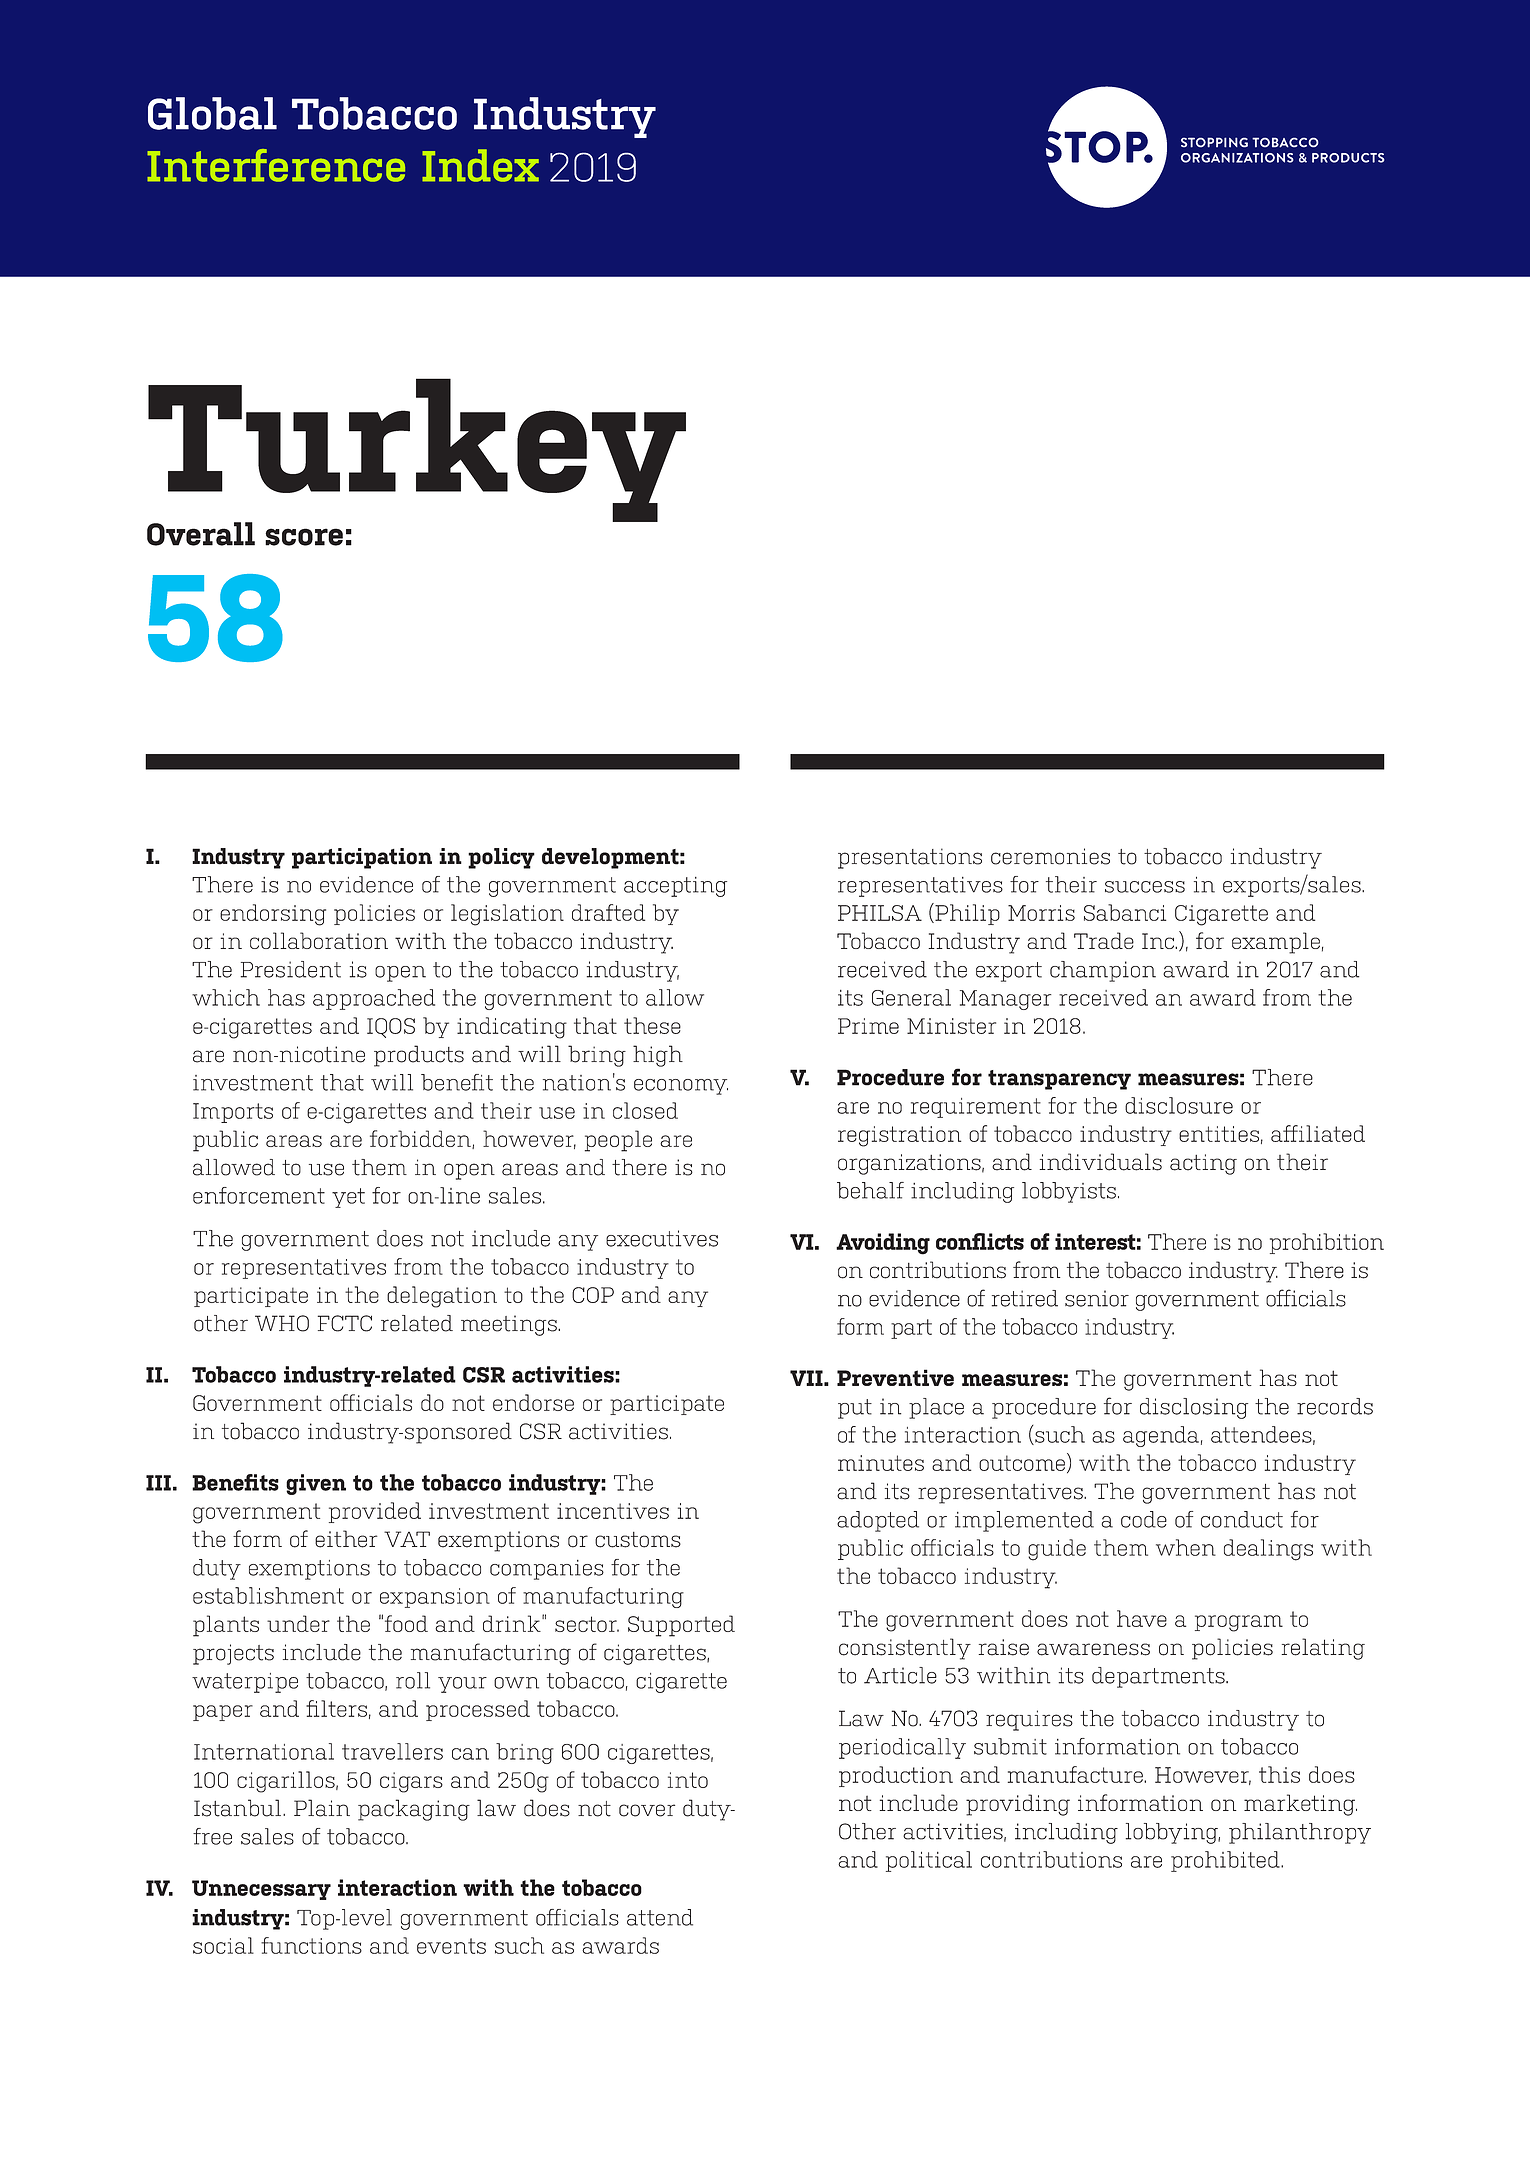 Image resolution: width=1530 pixels, height=2164 pixels. What do you see at coordinates (417, 451) in the screenshot?
I see `Turkey` at bounding box center [417, 451].
